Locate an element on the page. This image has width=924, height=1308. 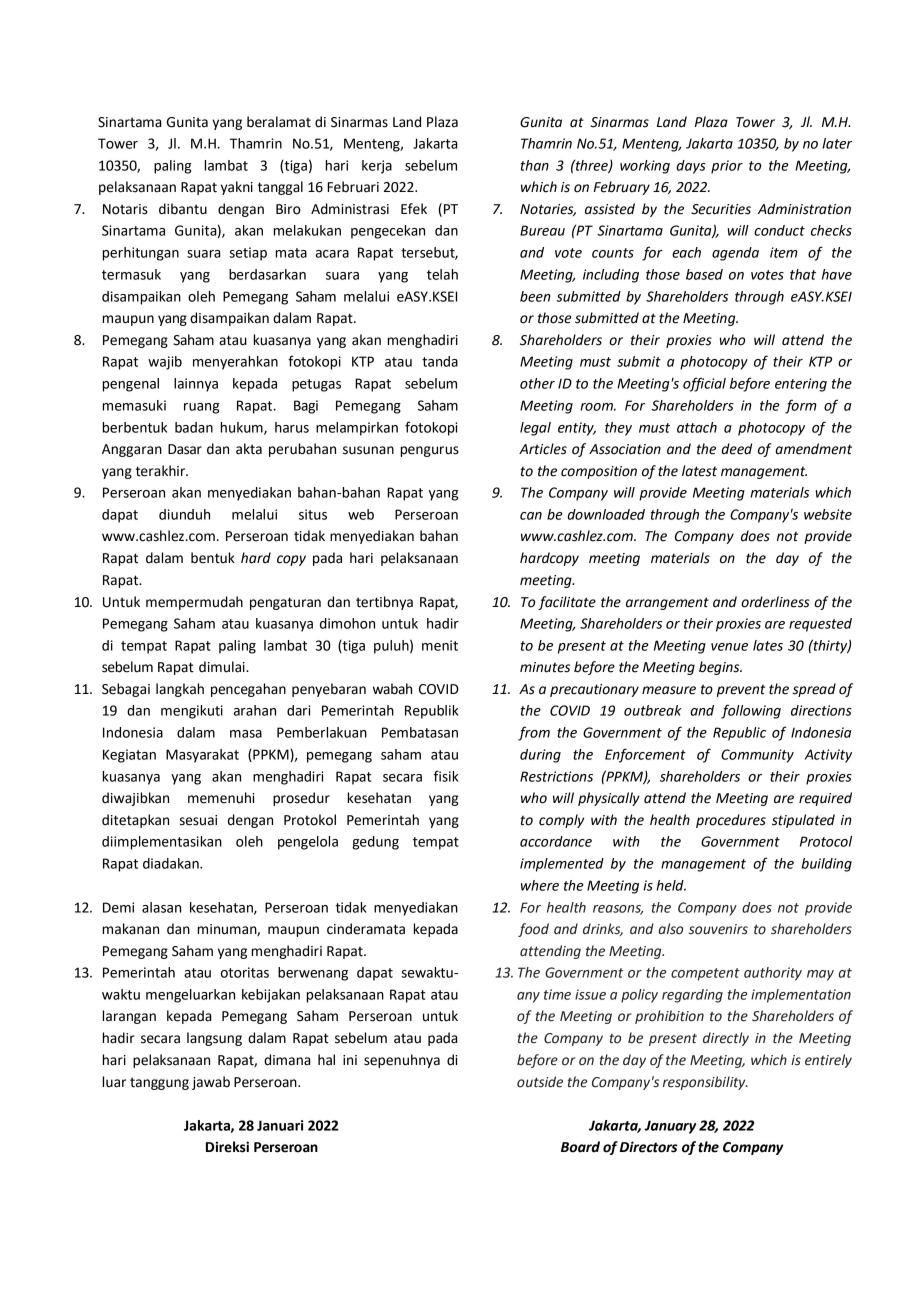
jawab is located at coordinates (211, 1083).
